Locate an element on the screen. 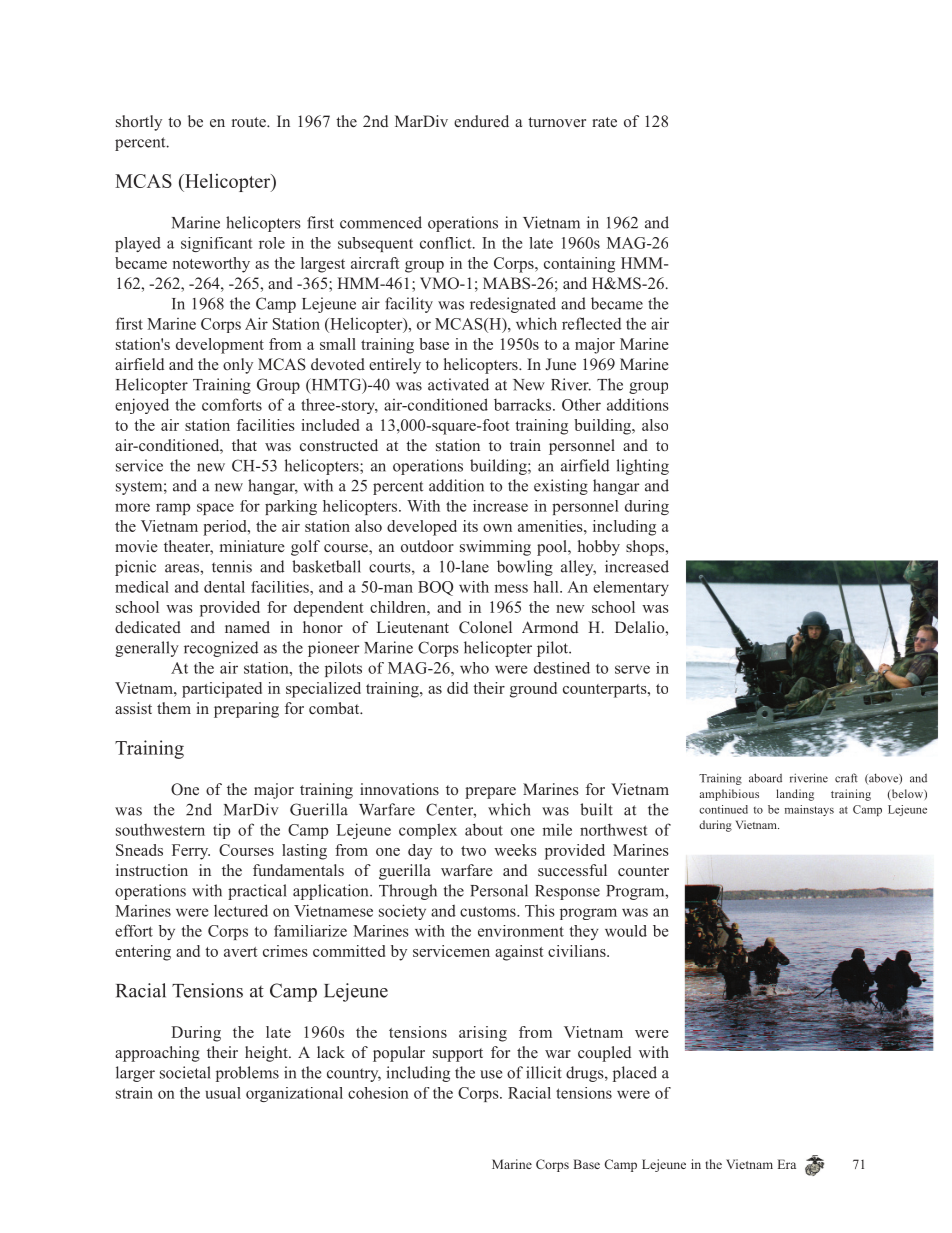 The width and height of the screenshot is (952, 1233). rate is located at coordinates (604, 122).
